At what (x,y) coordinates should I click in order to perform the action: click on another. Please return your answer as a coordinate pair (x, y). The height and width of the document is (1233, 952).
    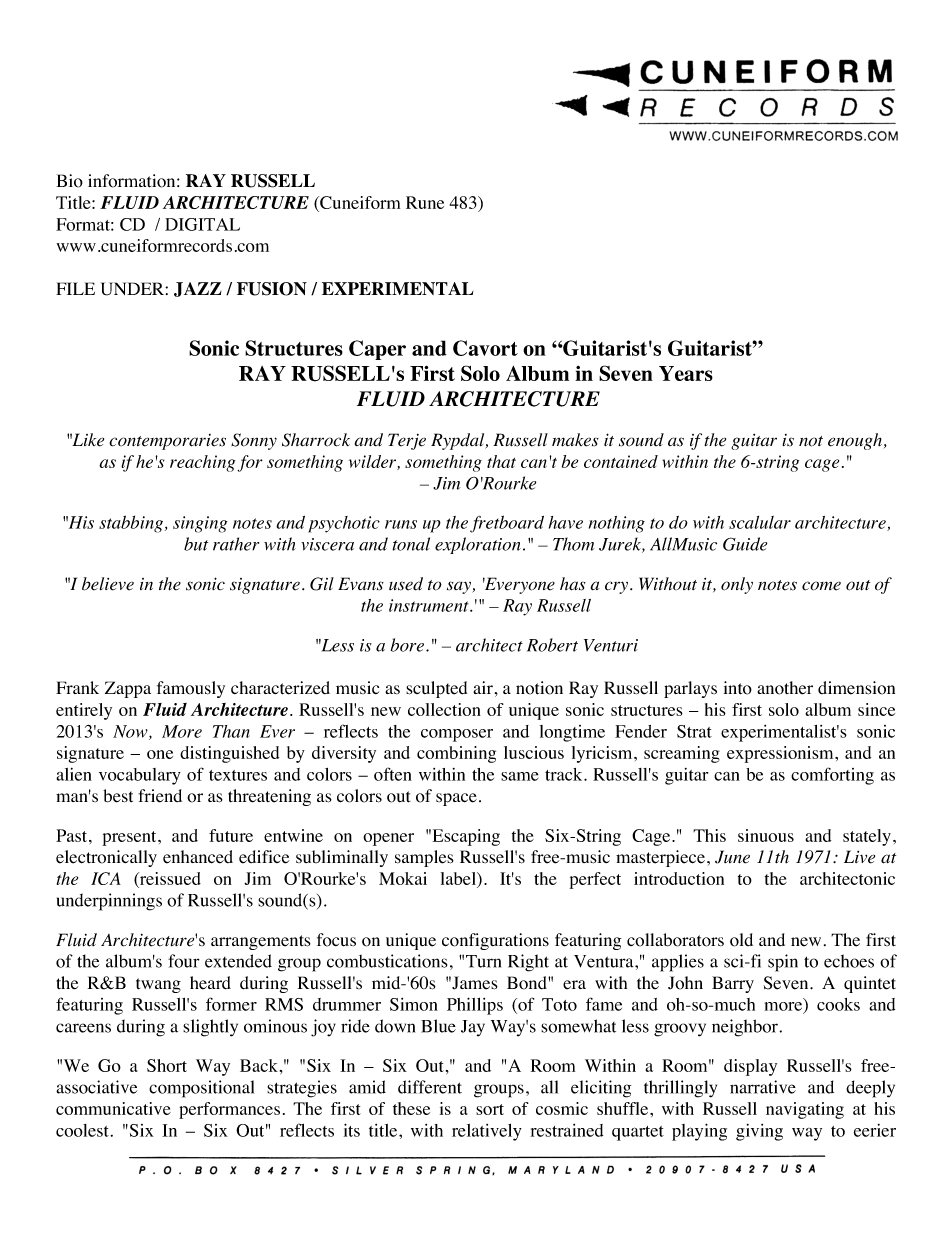
    Looking at the image, I should click on (785, 688).
